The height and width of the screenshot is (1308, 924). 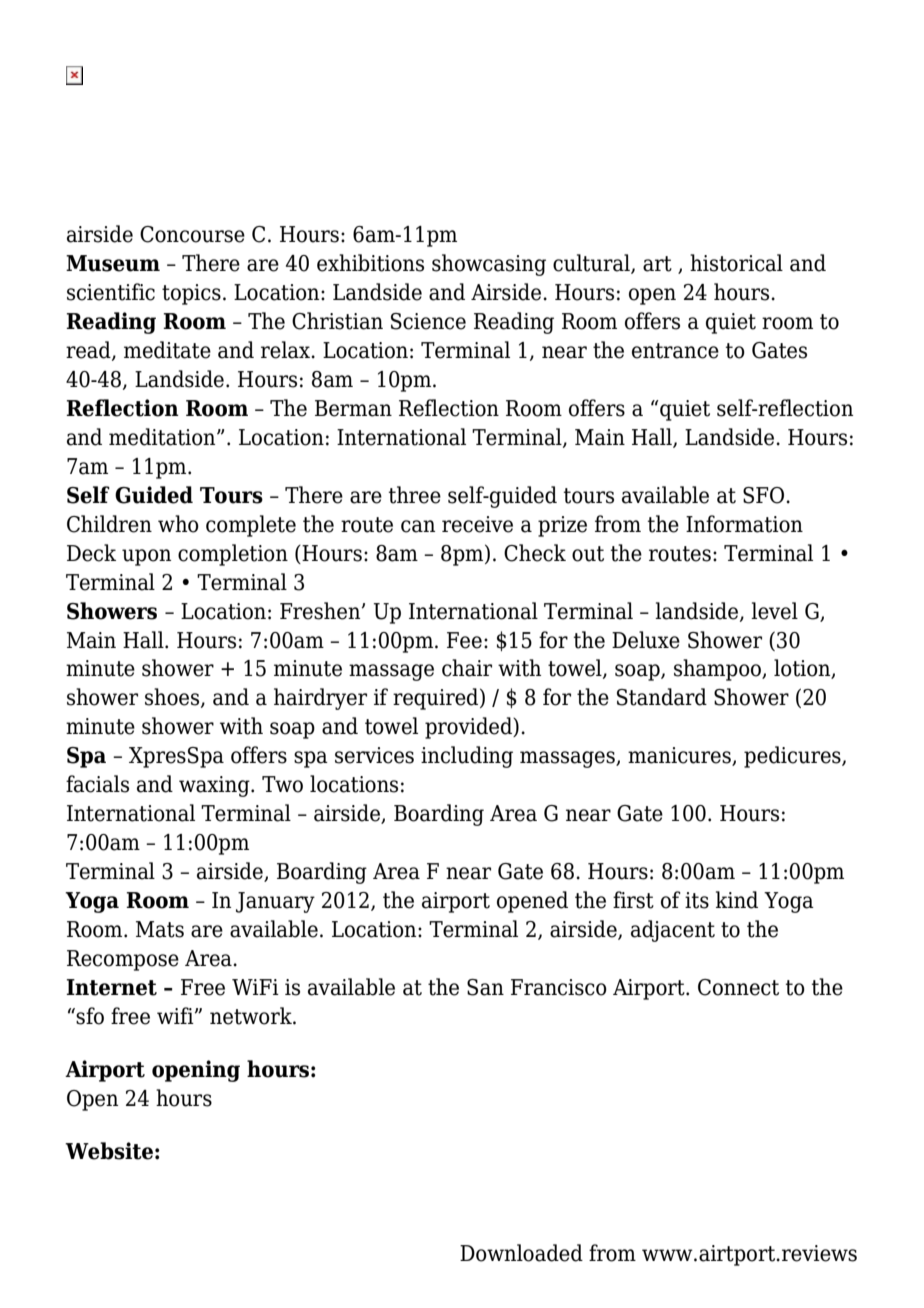 What do you see at coordinates (191, 294) in the screenshot?
I see `topics` at bounding box center [191, 294].
